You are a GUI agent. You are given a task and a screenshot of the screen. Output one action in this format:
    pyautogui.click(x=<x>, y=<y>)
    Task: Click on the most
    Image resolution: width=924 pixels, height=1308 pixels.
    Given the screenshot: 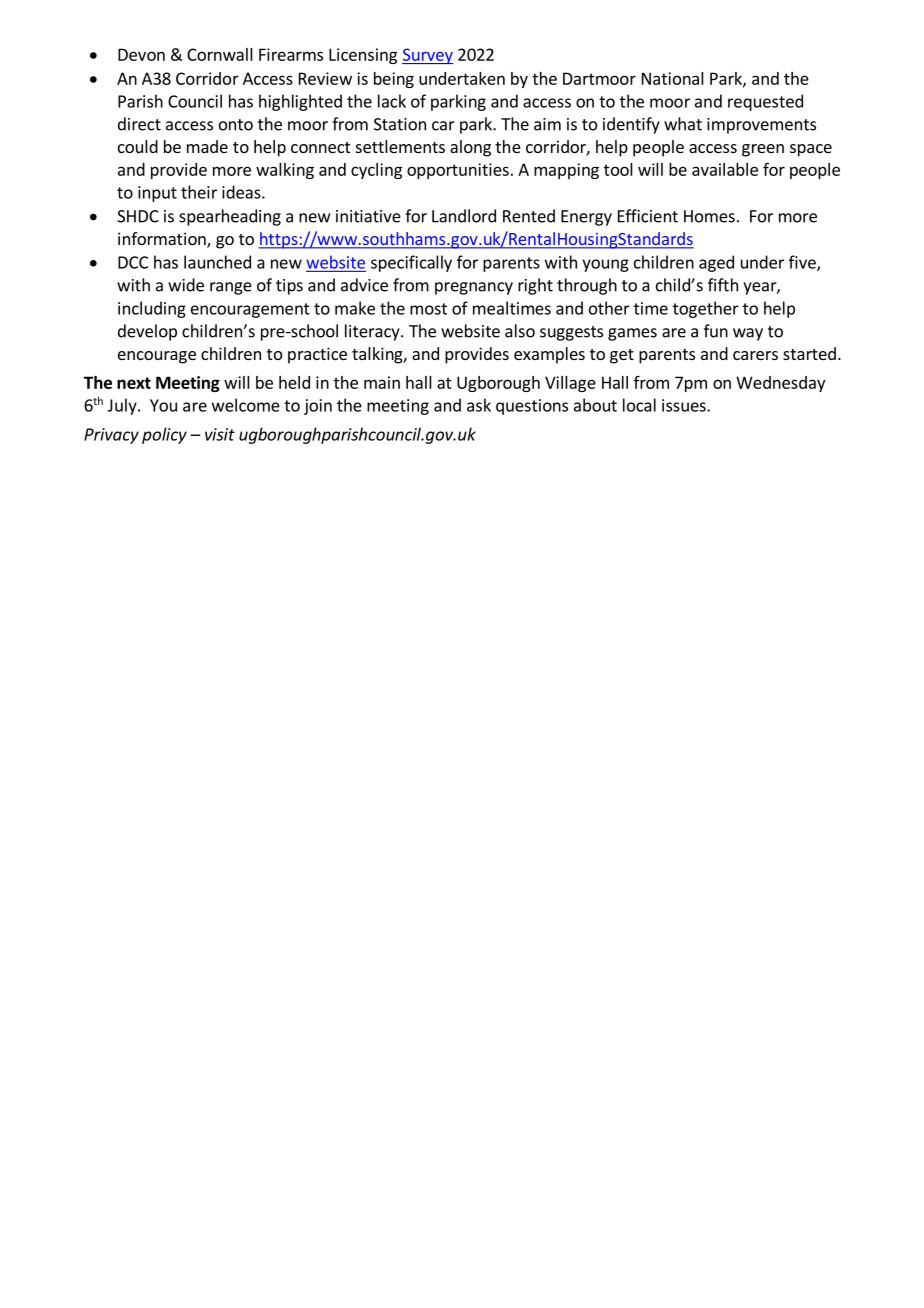 What is the action you would take?
    pyautogui.click(x=428, y=309)
